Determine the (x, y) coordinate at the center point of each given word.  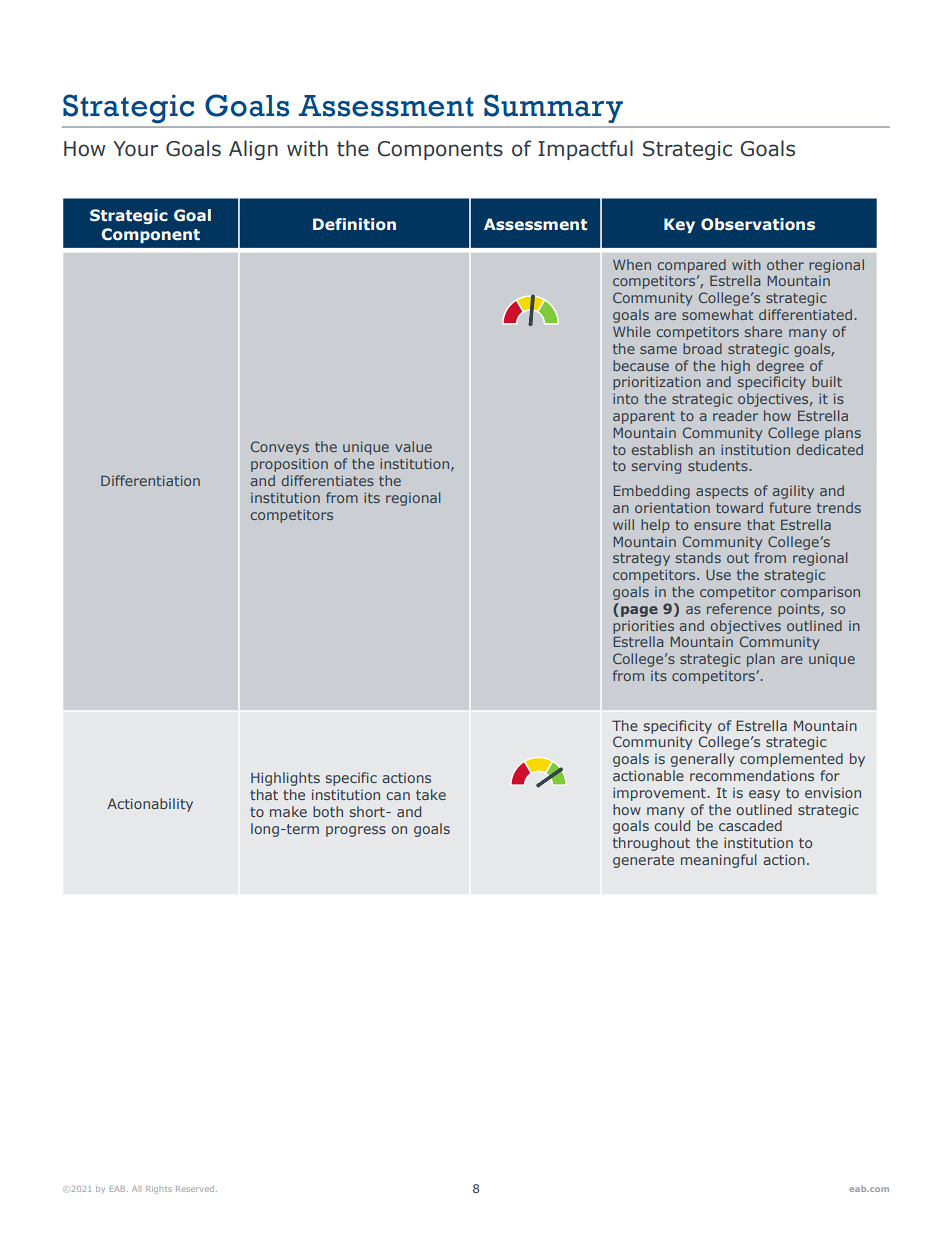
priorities (643, 627)
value (413, 446)
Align (253, 150)
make (288, 811)
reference (739, 608)
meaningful (719, 861)
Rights (159, 1190)
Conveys (280, 448)
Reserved (195, 1189)
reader (735, 415)
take (431, 794)
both (328, 811)
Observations (758, 224)
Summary (553, 108)
